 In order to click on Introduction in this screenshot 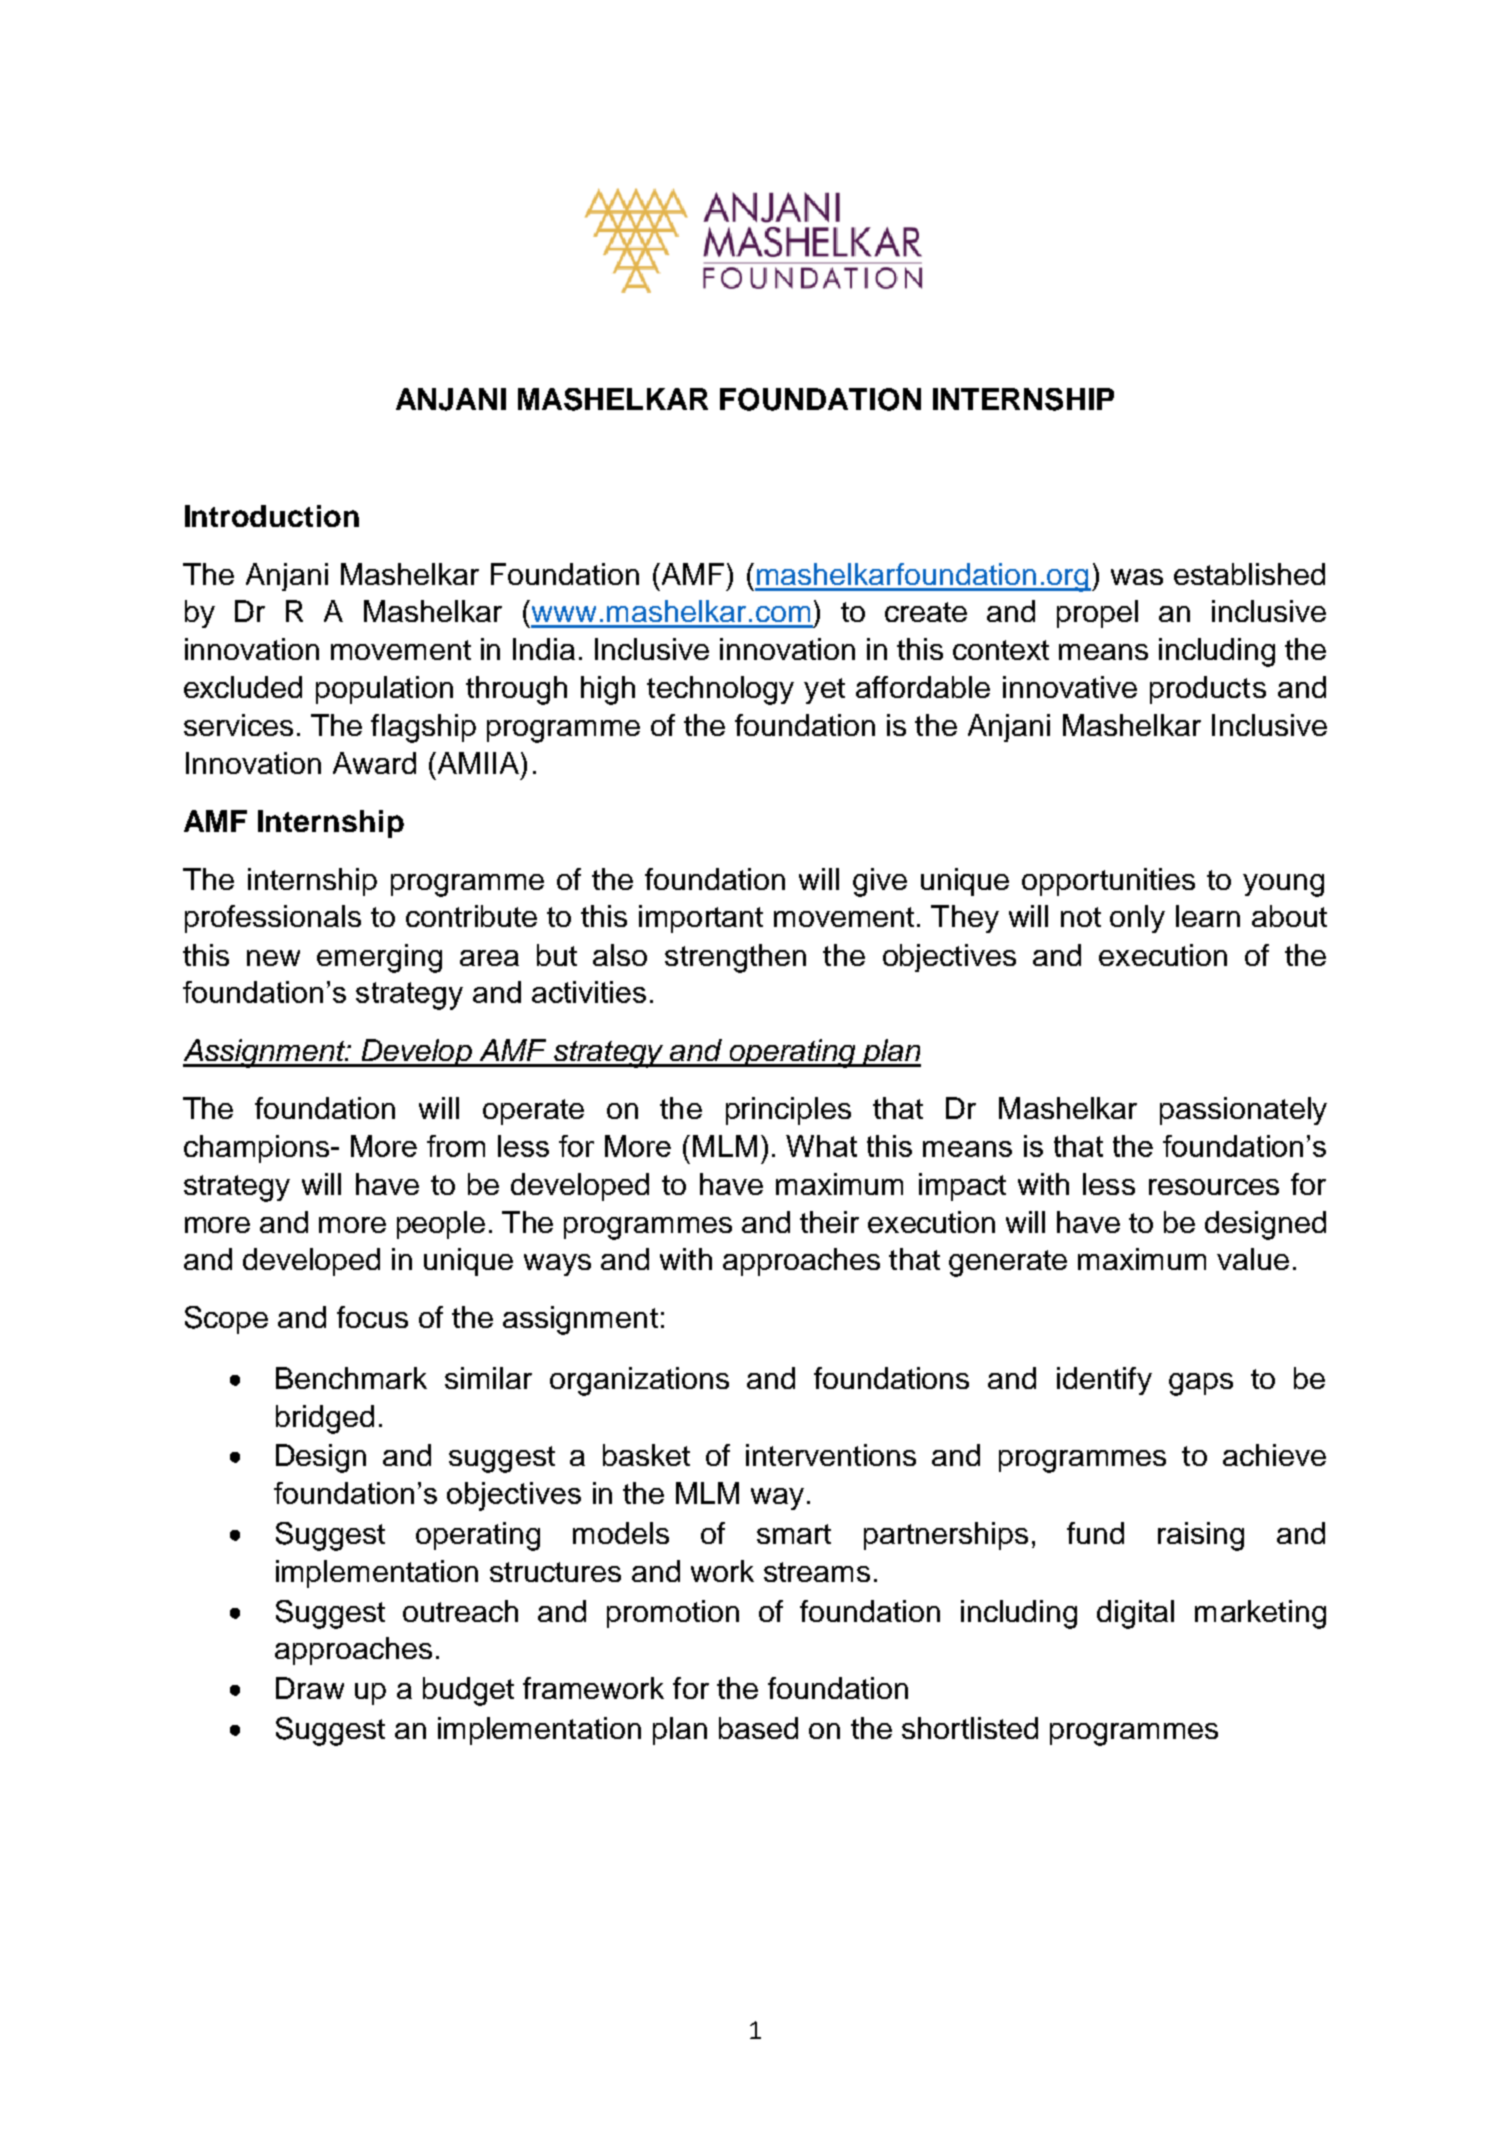, I will do `click(272, 516)`.
